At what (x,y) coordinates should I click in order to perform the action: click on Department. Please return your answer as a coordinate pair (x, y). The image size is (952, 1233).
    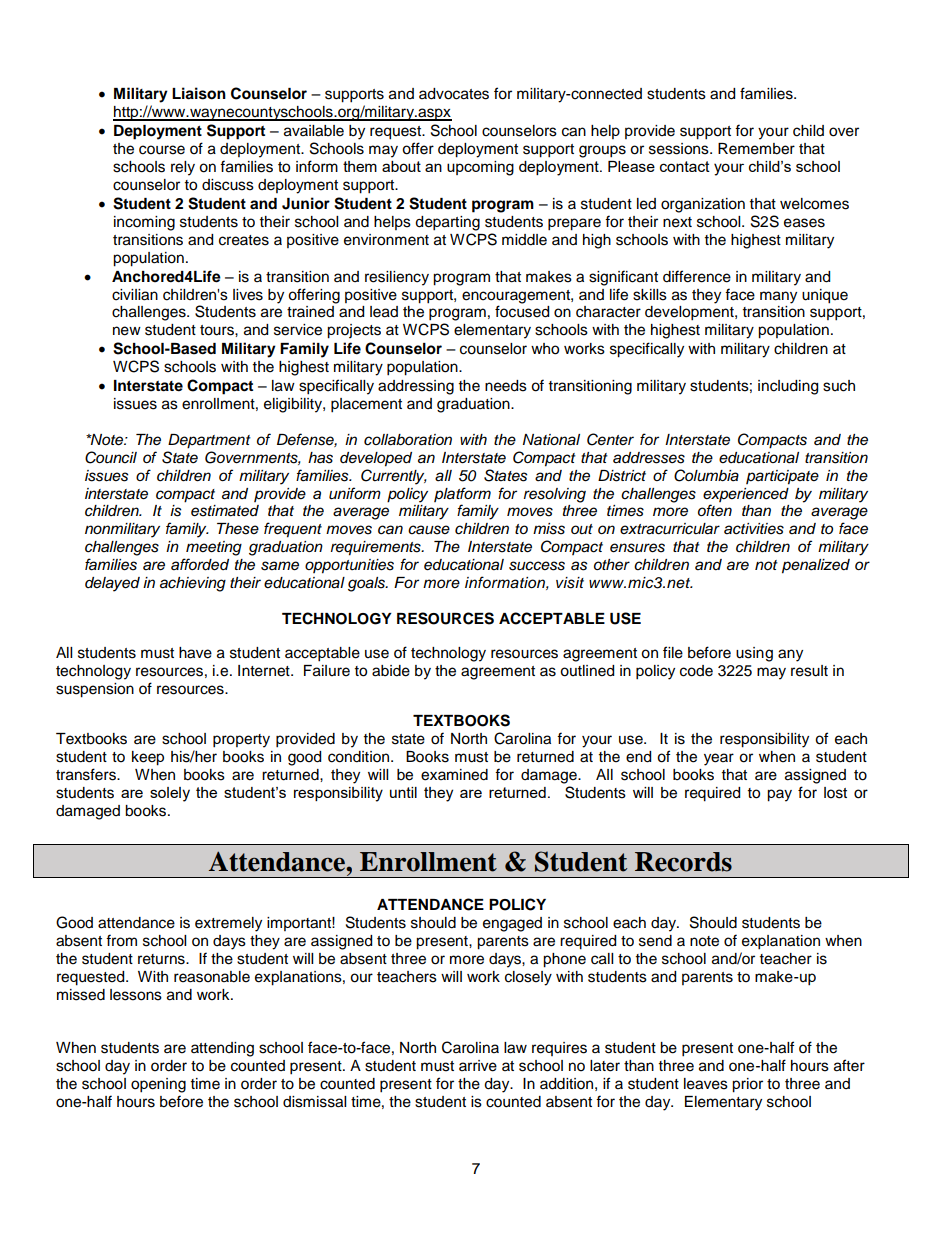
    Looking at the image, I should click on (209, 441).
